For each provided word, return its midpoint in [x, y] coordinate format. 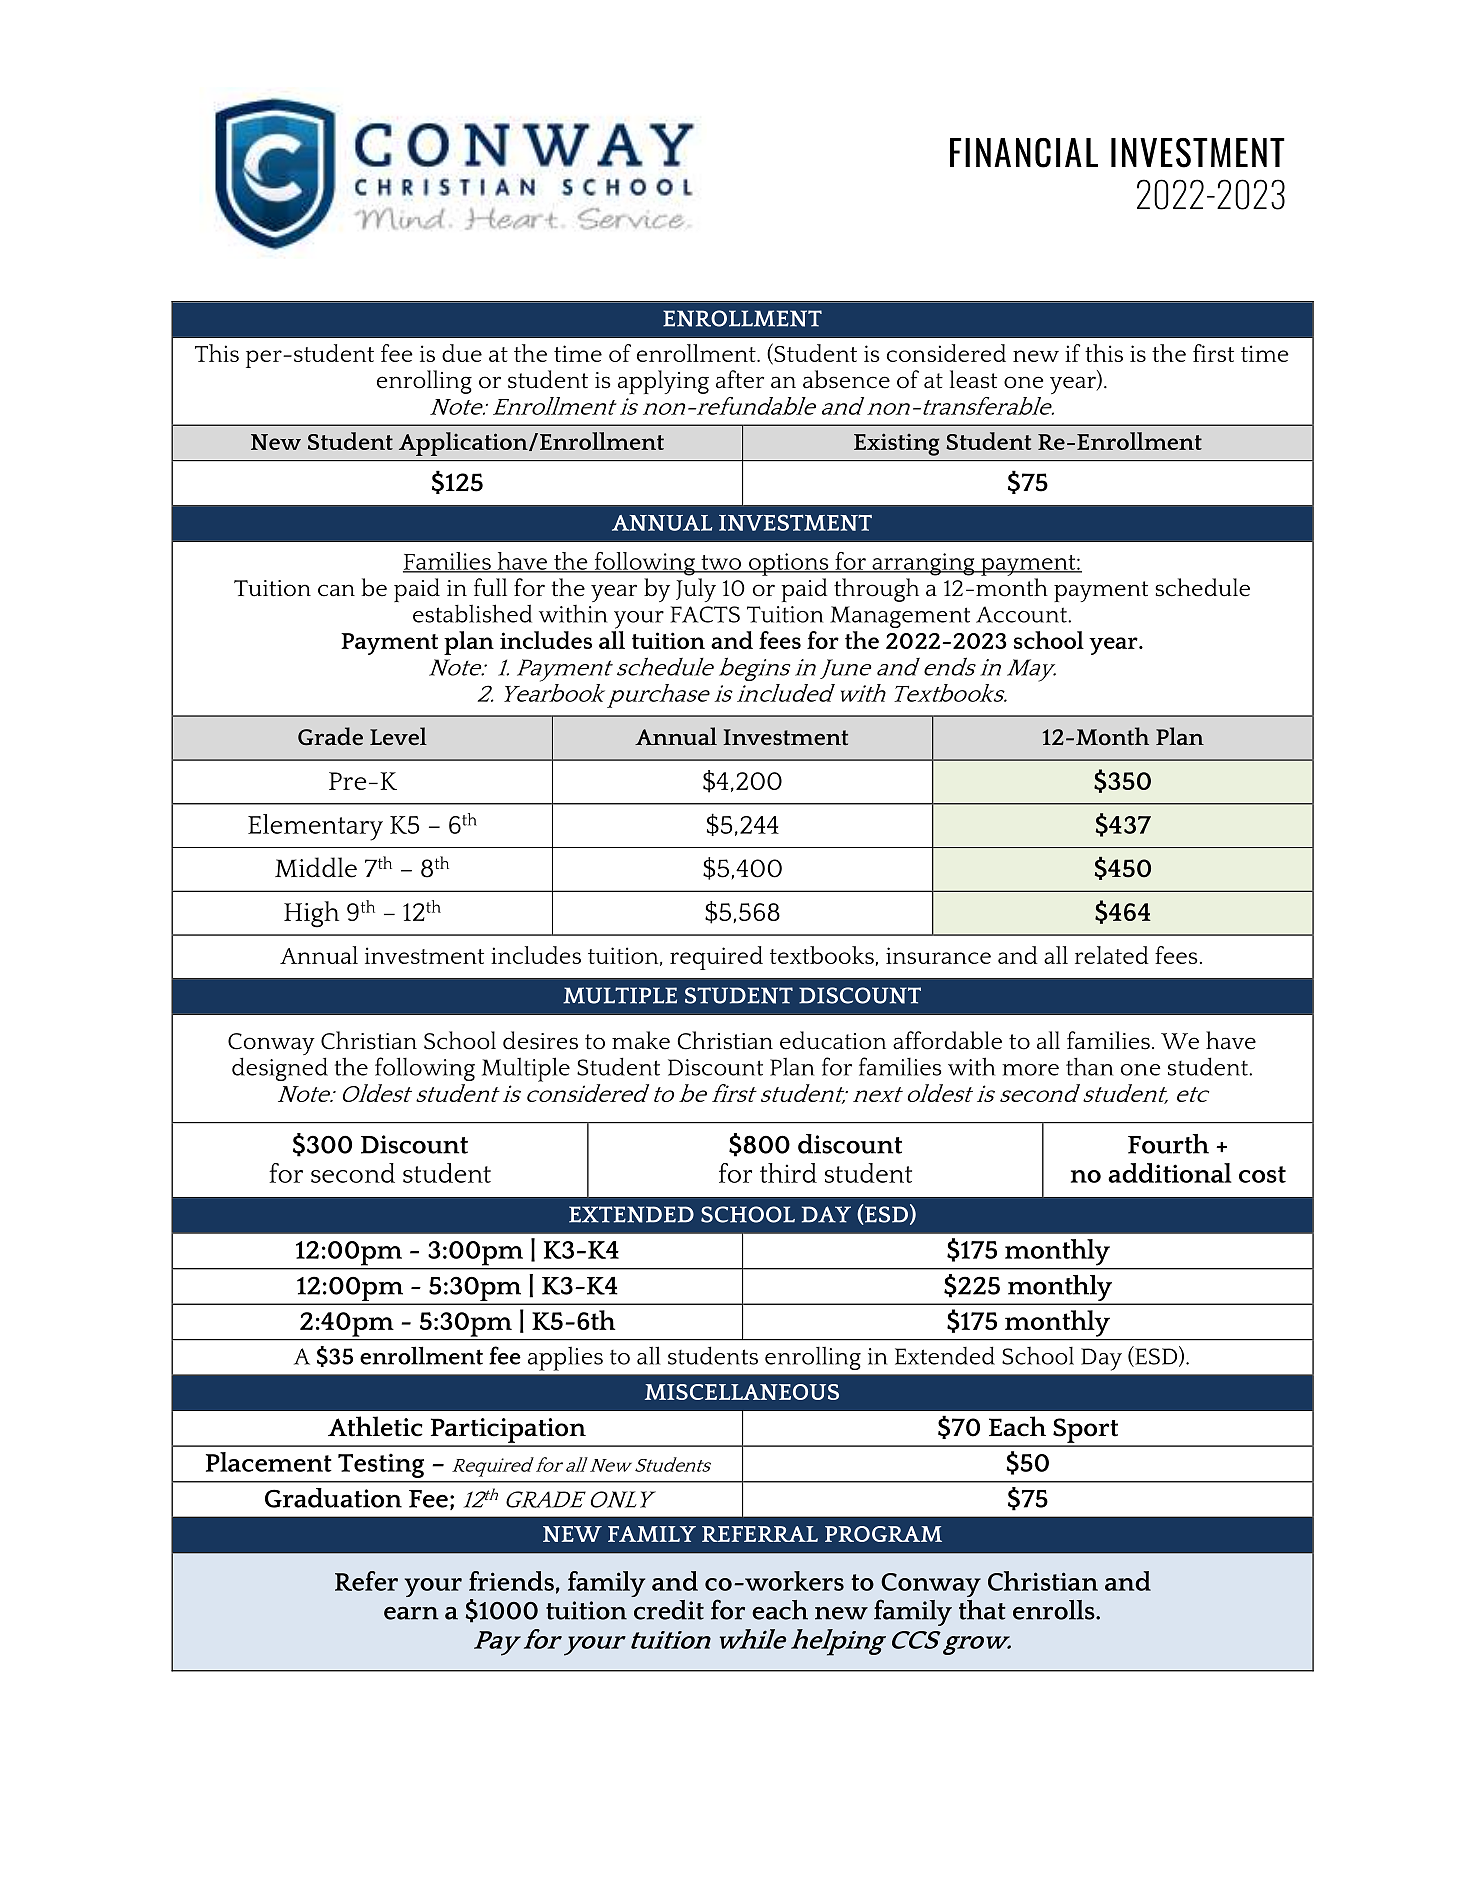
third [788, 1173]
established [472, 613]
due [462, 353]
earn [411, 1613]
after [740, 379]
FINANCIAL [1024, 153]
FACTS [705, 614]
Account [1022, 614]
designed [280, 1069]
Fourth [1168, 1144]
